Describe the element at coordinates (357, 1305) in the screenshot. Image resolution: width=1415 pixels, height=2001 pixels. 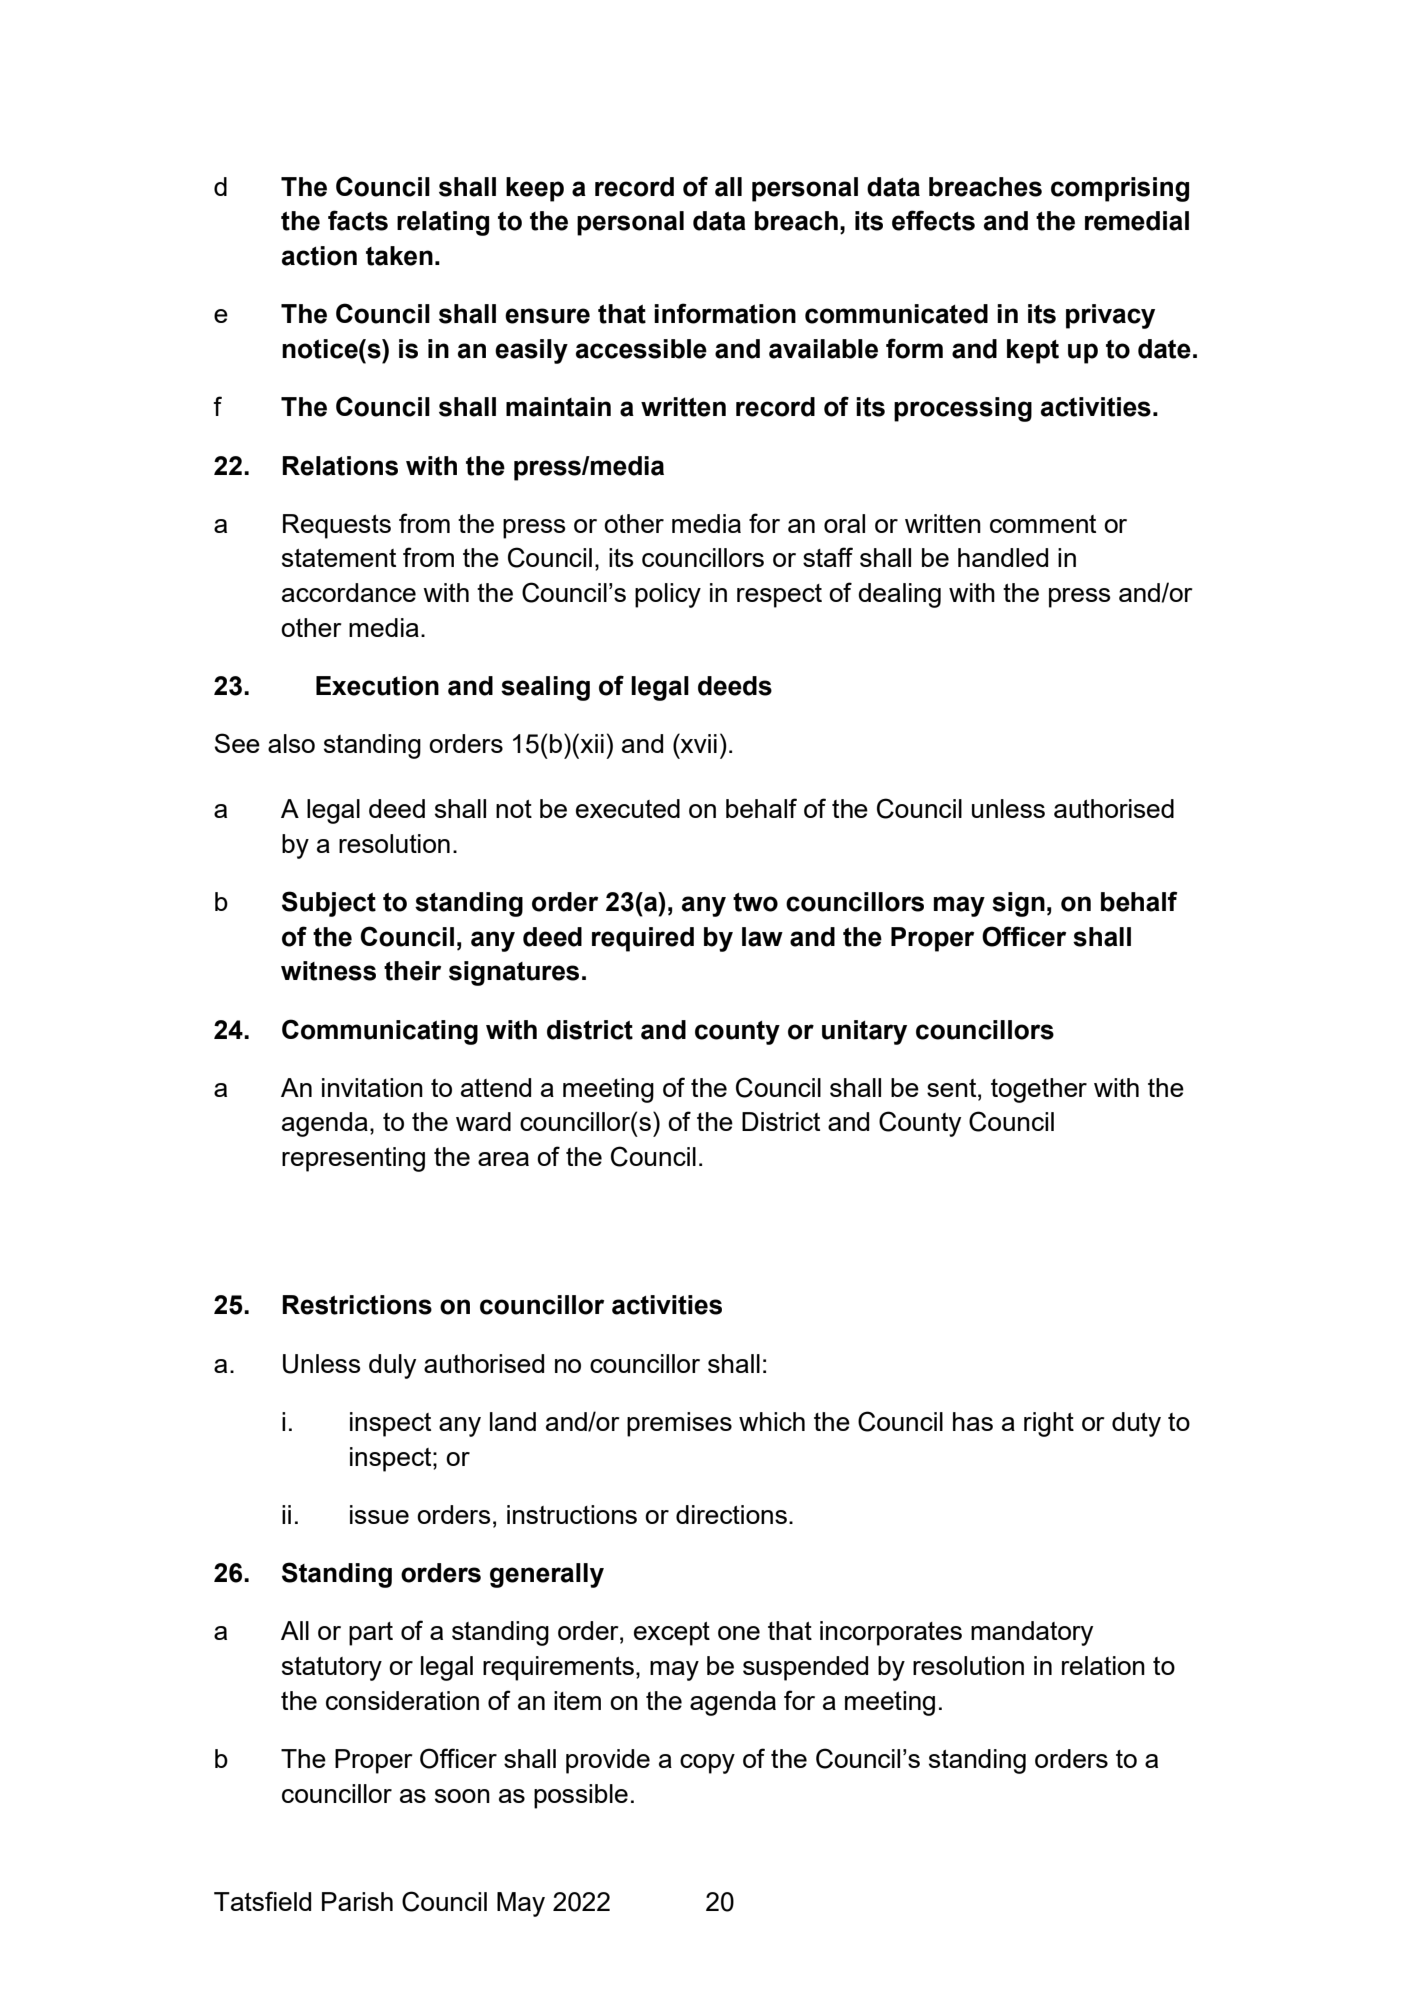
I see `Restrictions` at that location.
